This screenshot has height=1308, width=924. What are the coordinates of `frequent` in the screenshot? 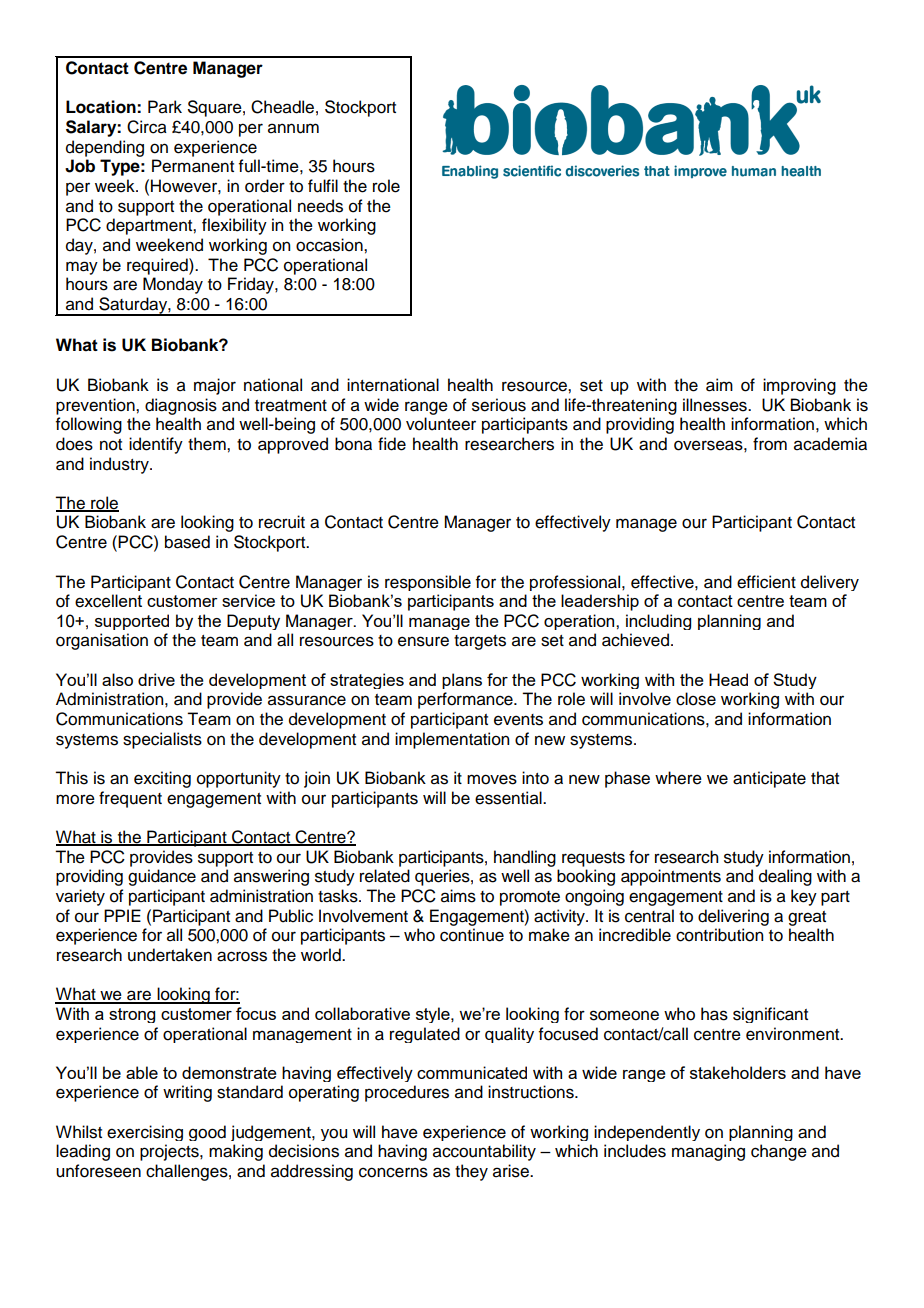 It's located at (130, 799).
